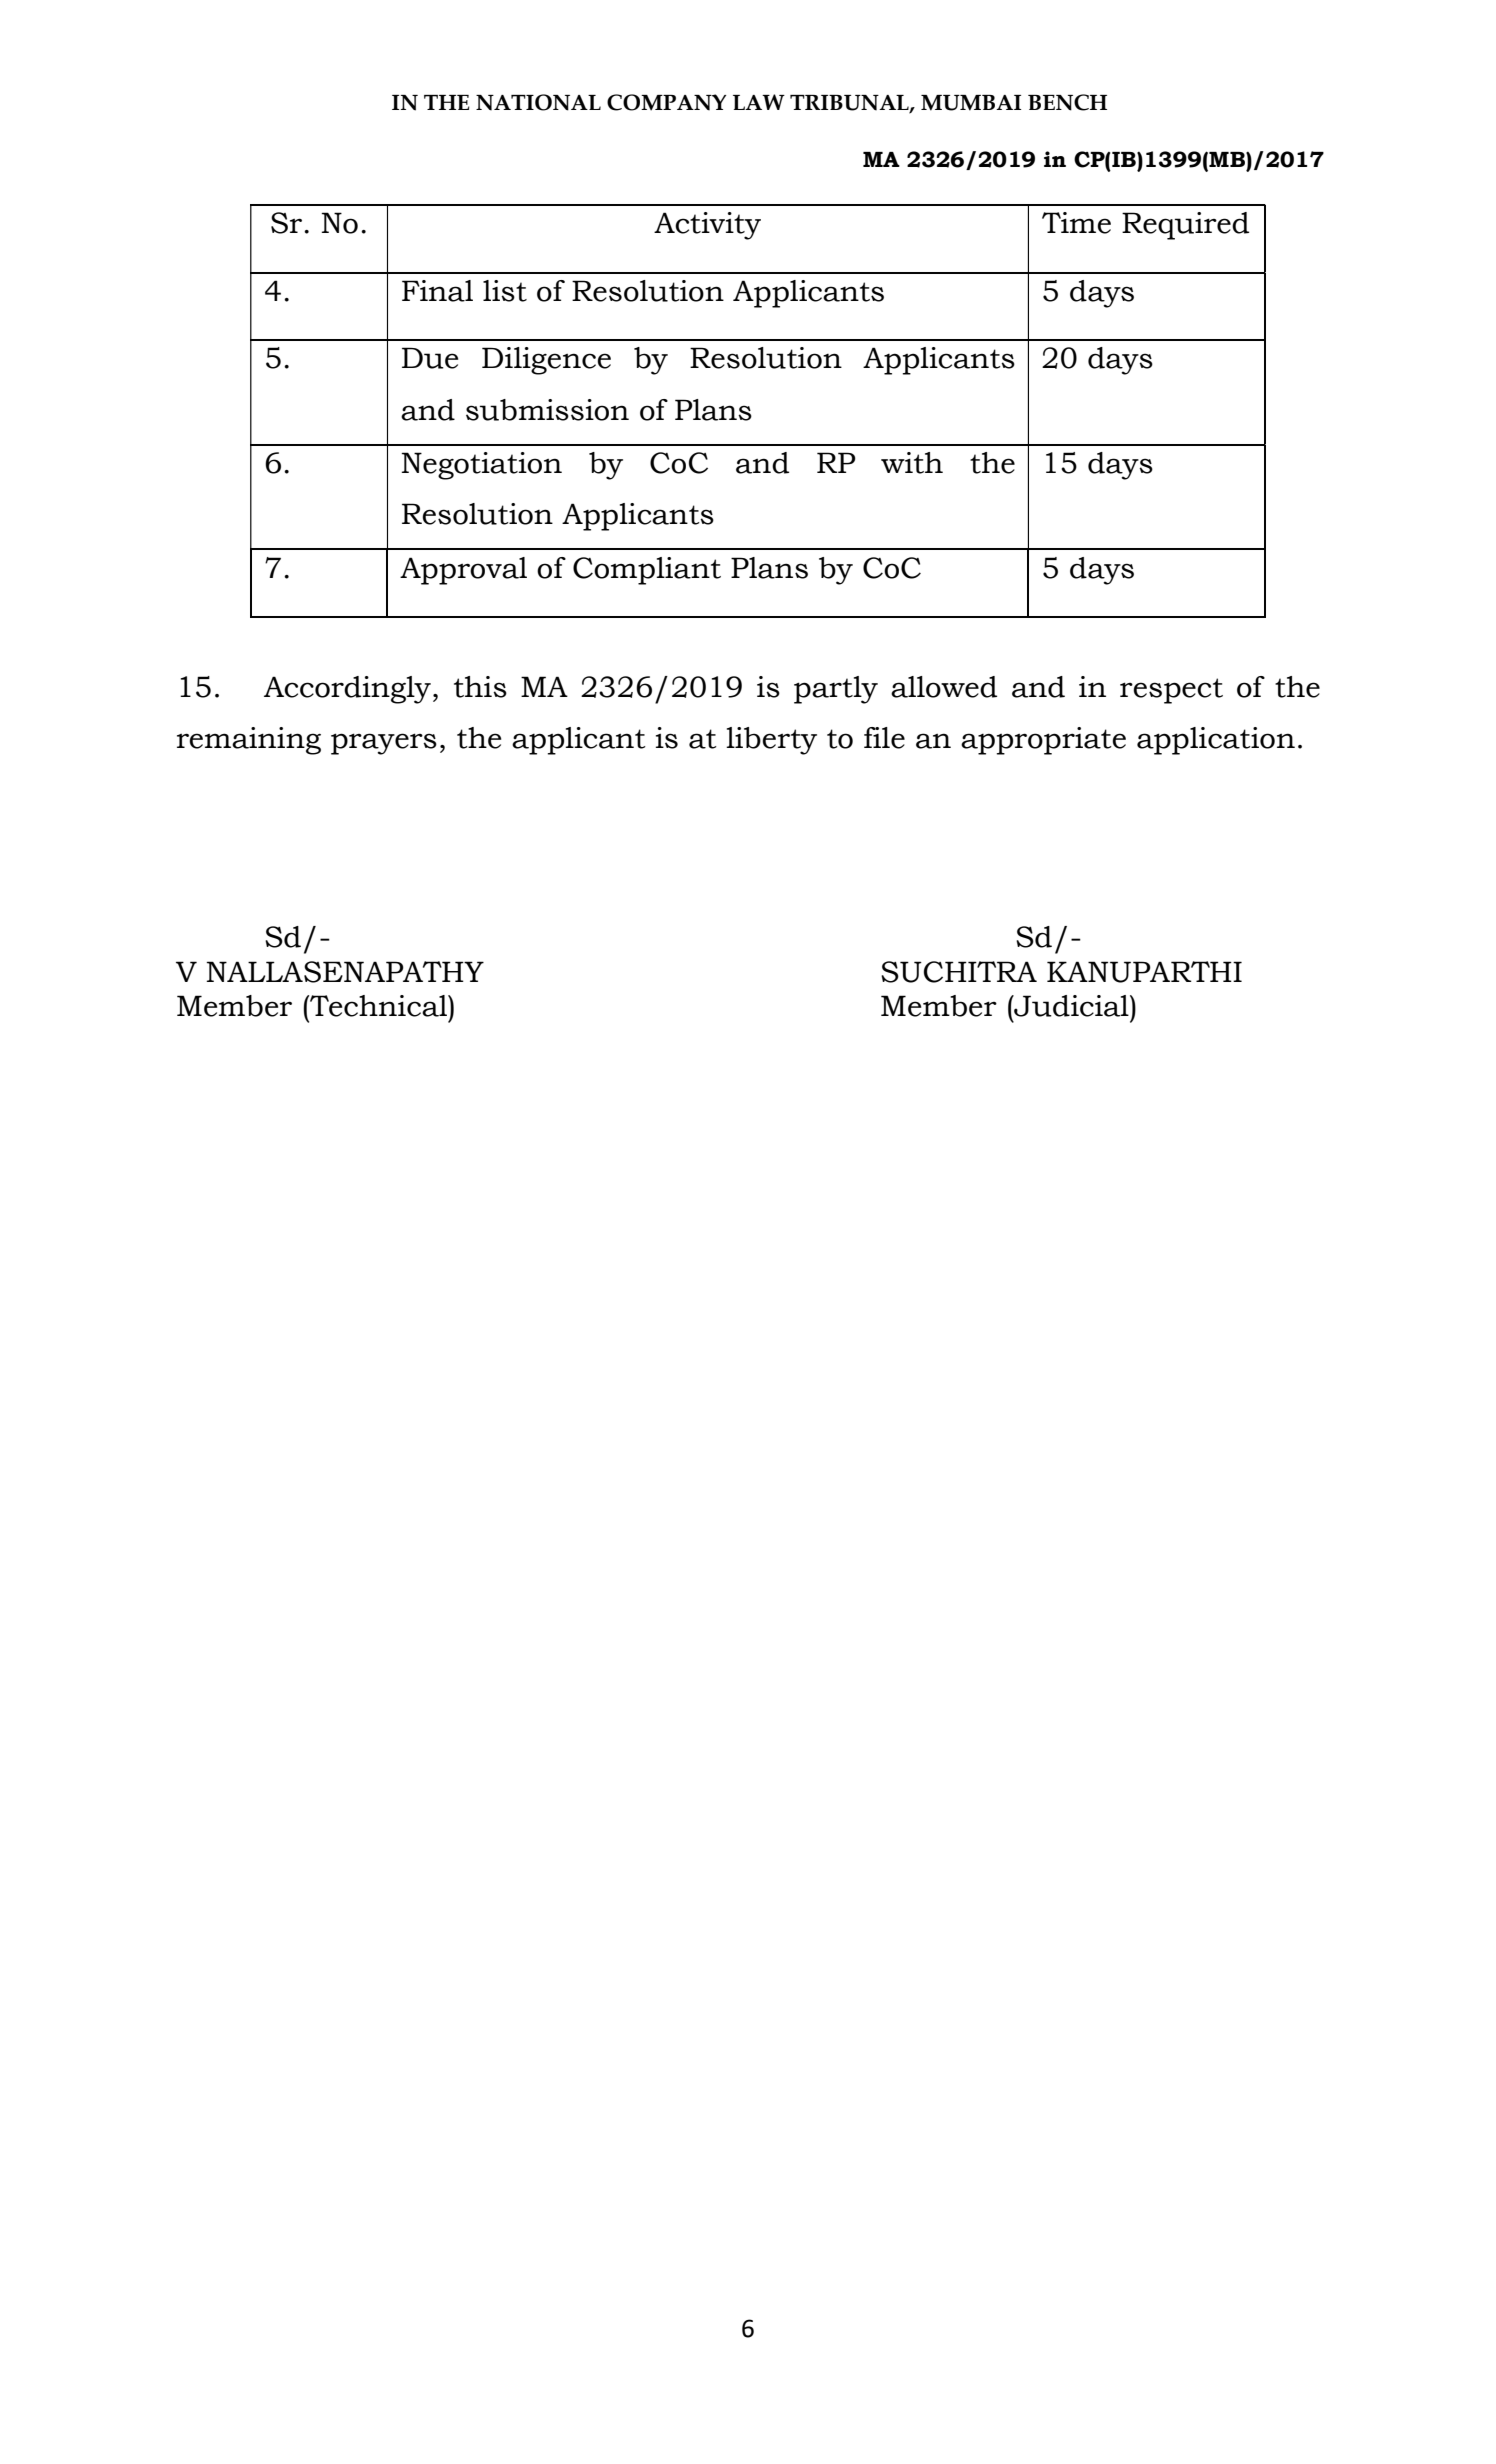 The width and height of the document is (1496, 2464). I want to click on liberty, so click(771, 741).
